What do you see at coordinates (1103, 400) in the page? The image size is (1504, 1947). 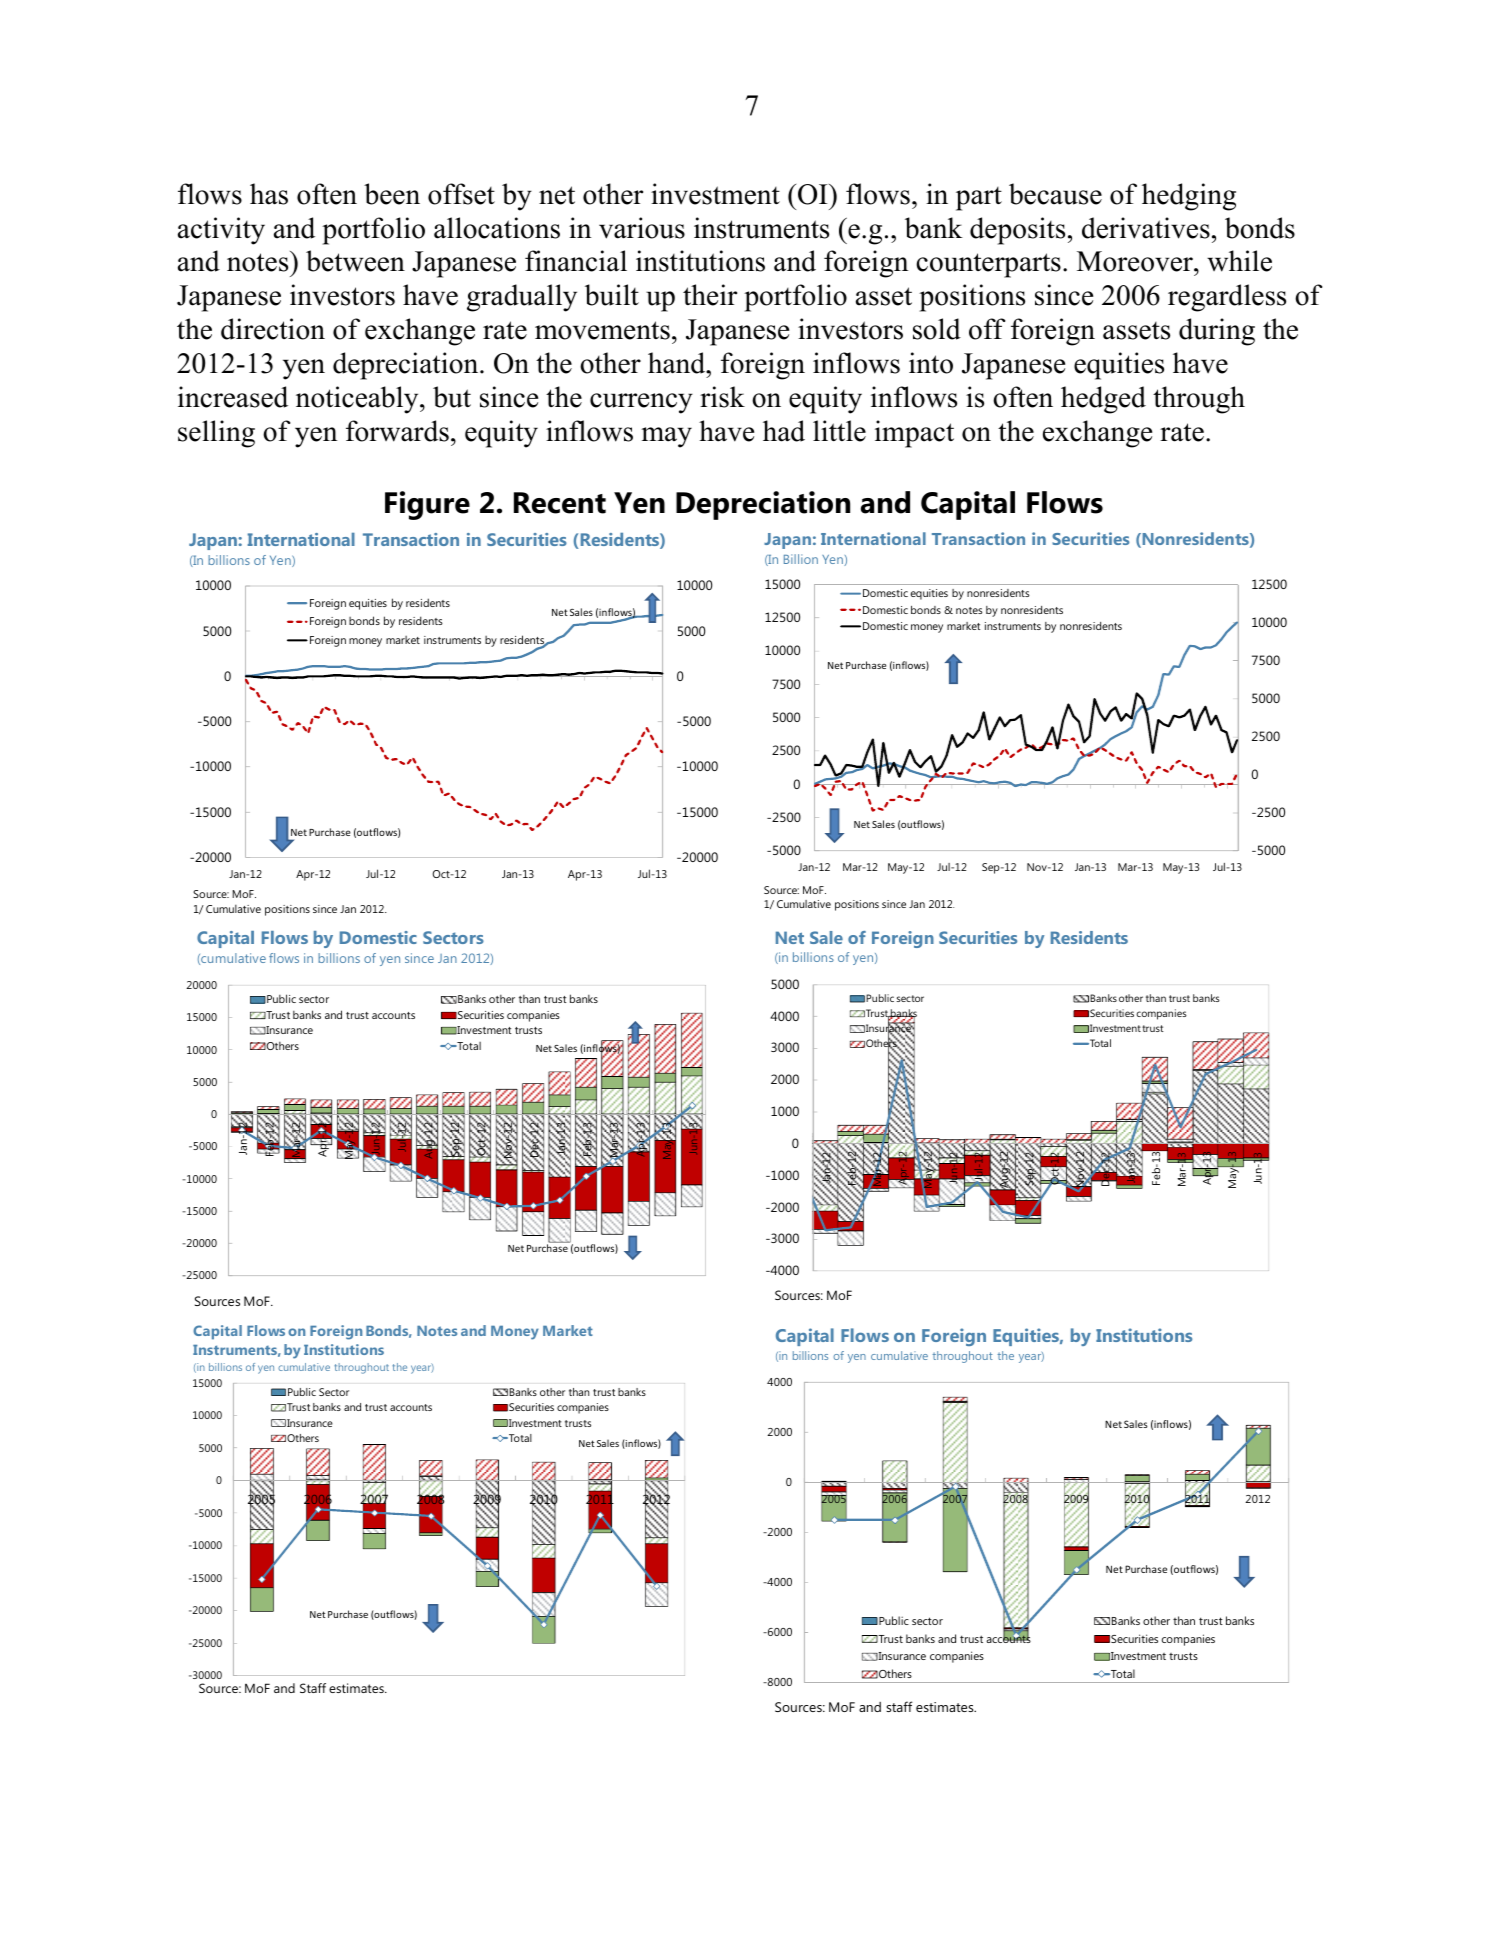 I see `hedged` at bounding box center [1103, 400].
